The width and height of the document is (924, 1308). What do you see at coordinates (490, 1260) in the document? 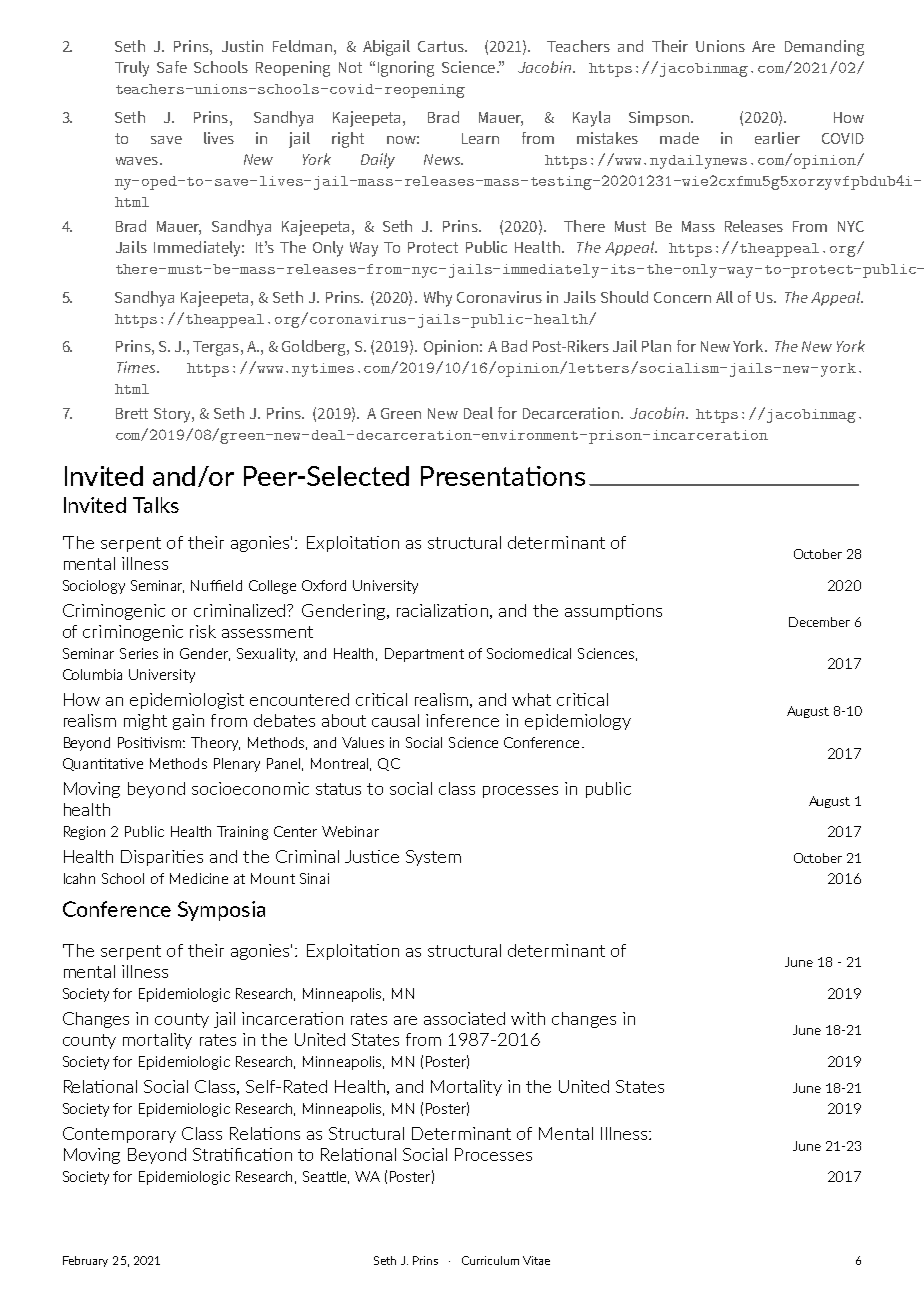
I see `Curriculum` at bounding box center [490, 1260].
